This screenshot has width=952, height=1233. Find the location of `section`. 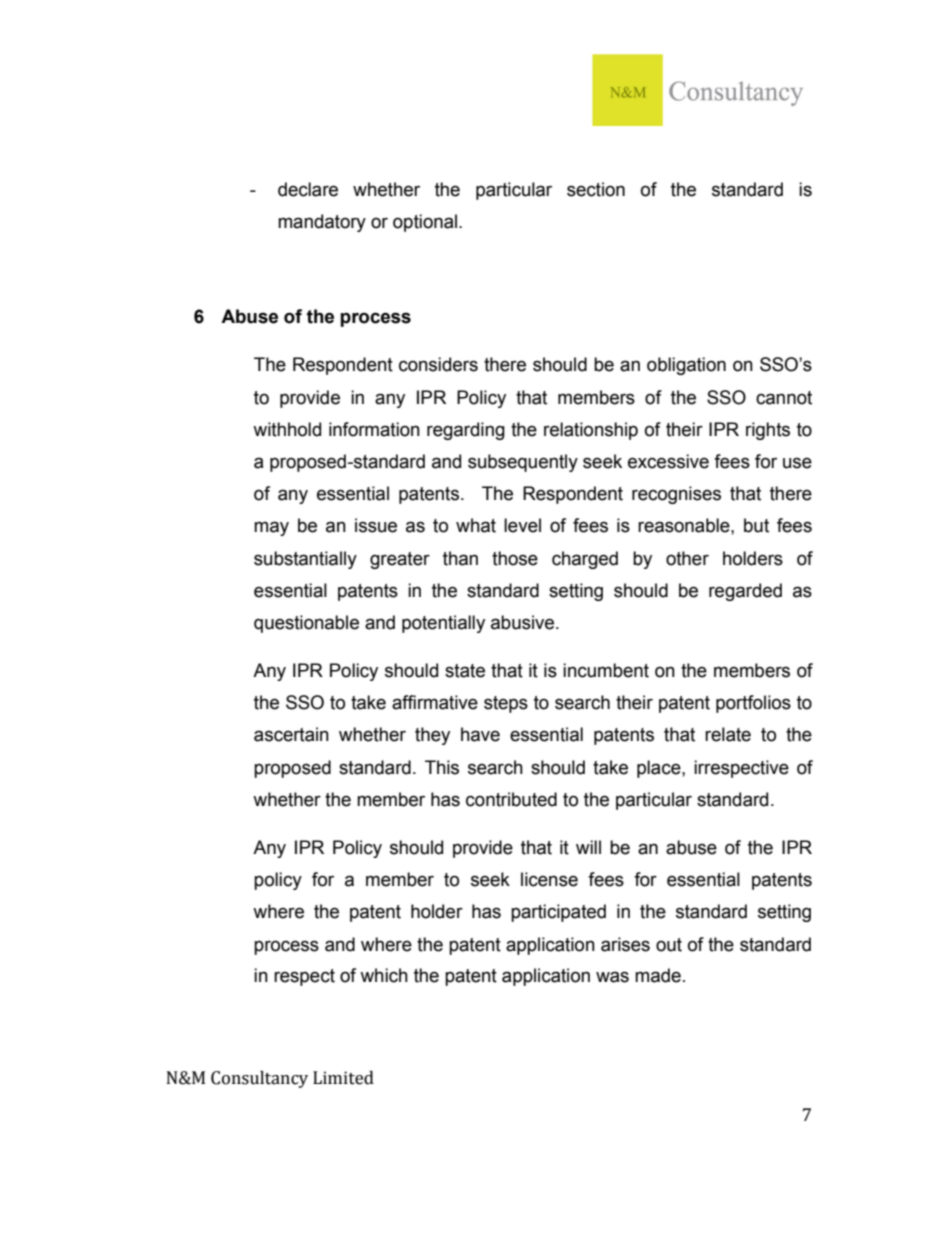

section is located at coordinates (596, 189).
